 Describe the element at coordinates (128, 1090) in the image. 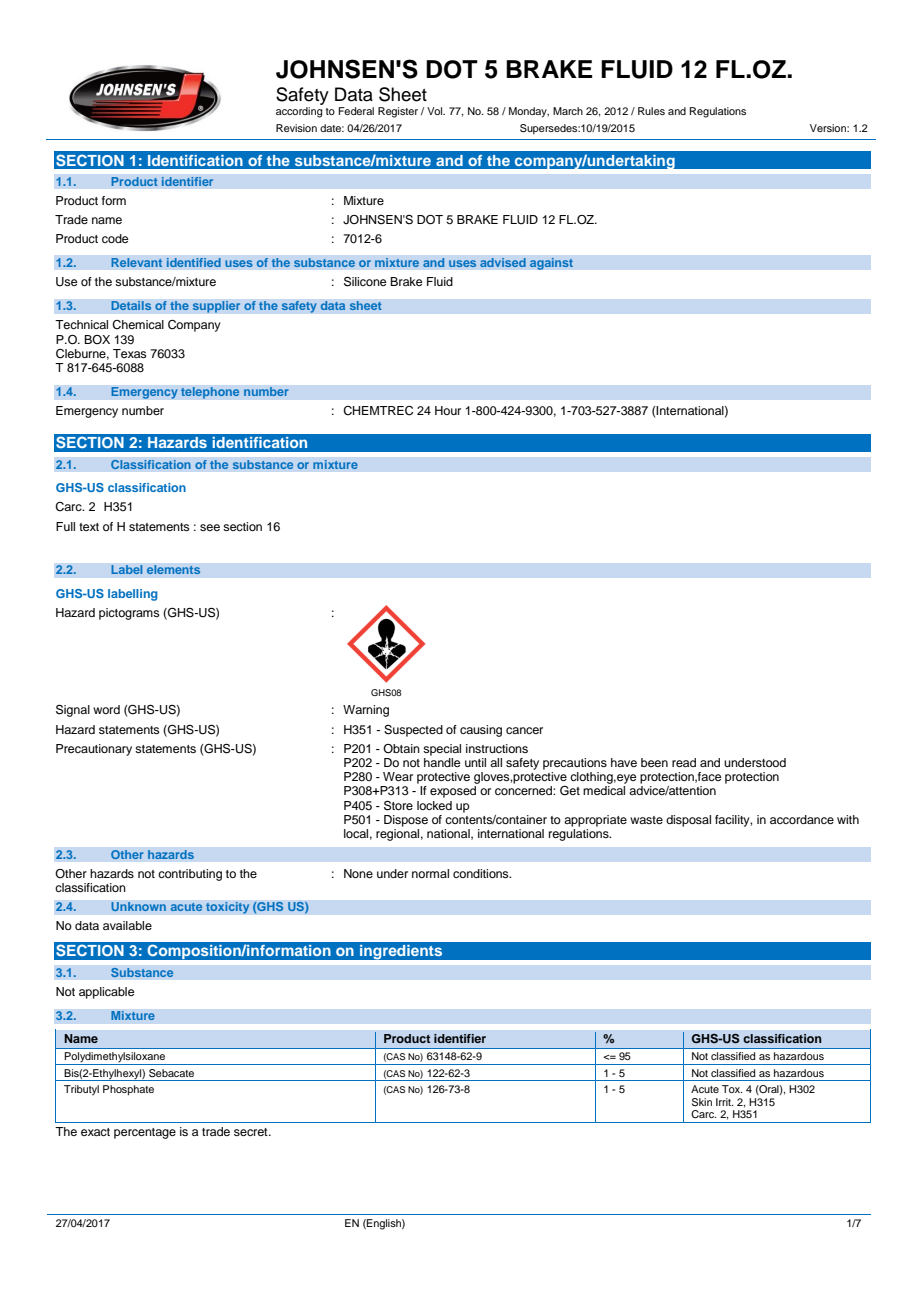

I see `Phosphate` at that location.
